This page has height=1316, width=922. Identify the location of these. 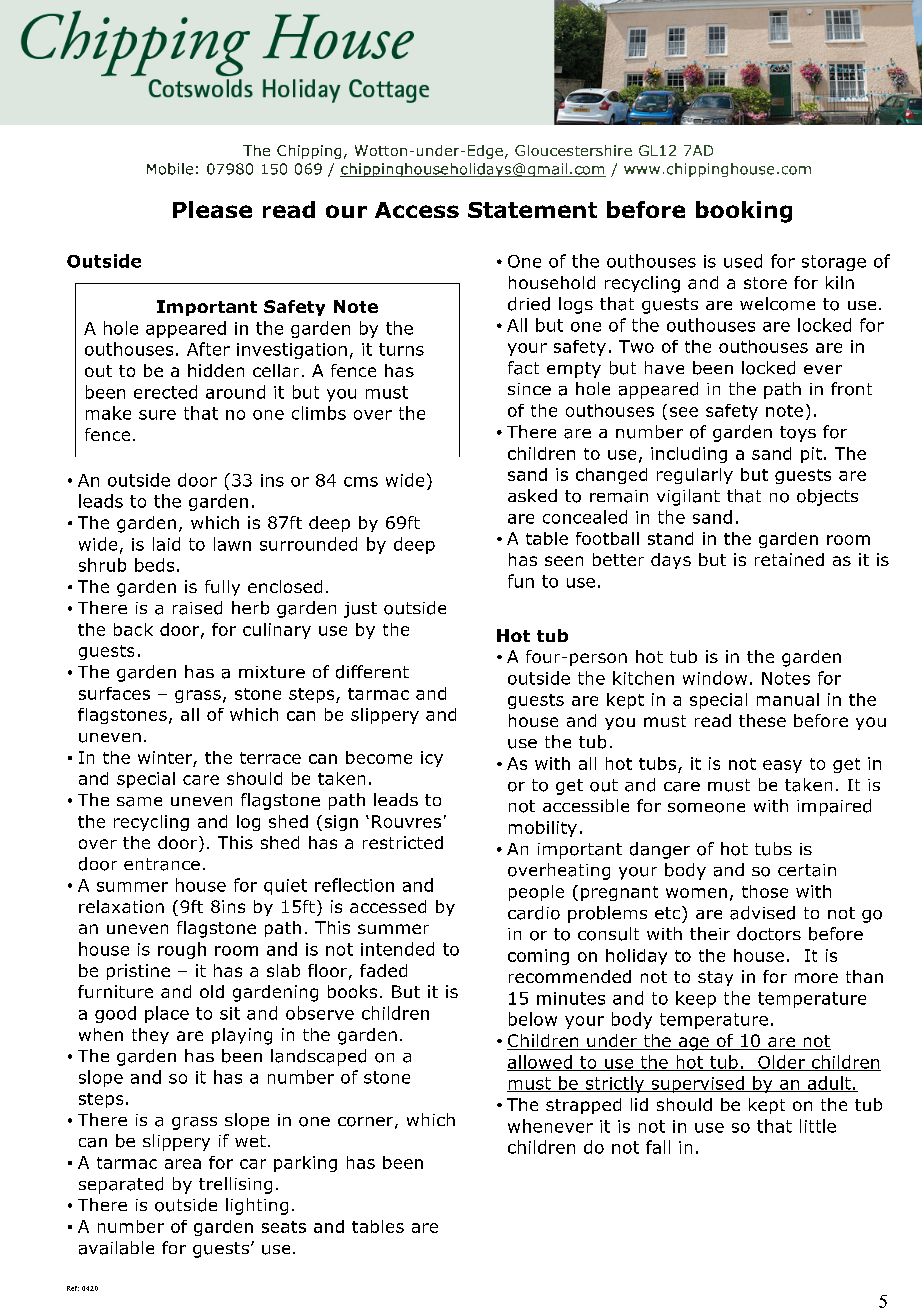
(762, 720).
